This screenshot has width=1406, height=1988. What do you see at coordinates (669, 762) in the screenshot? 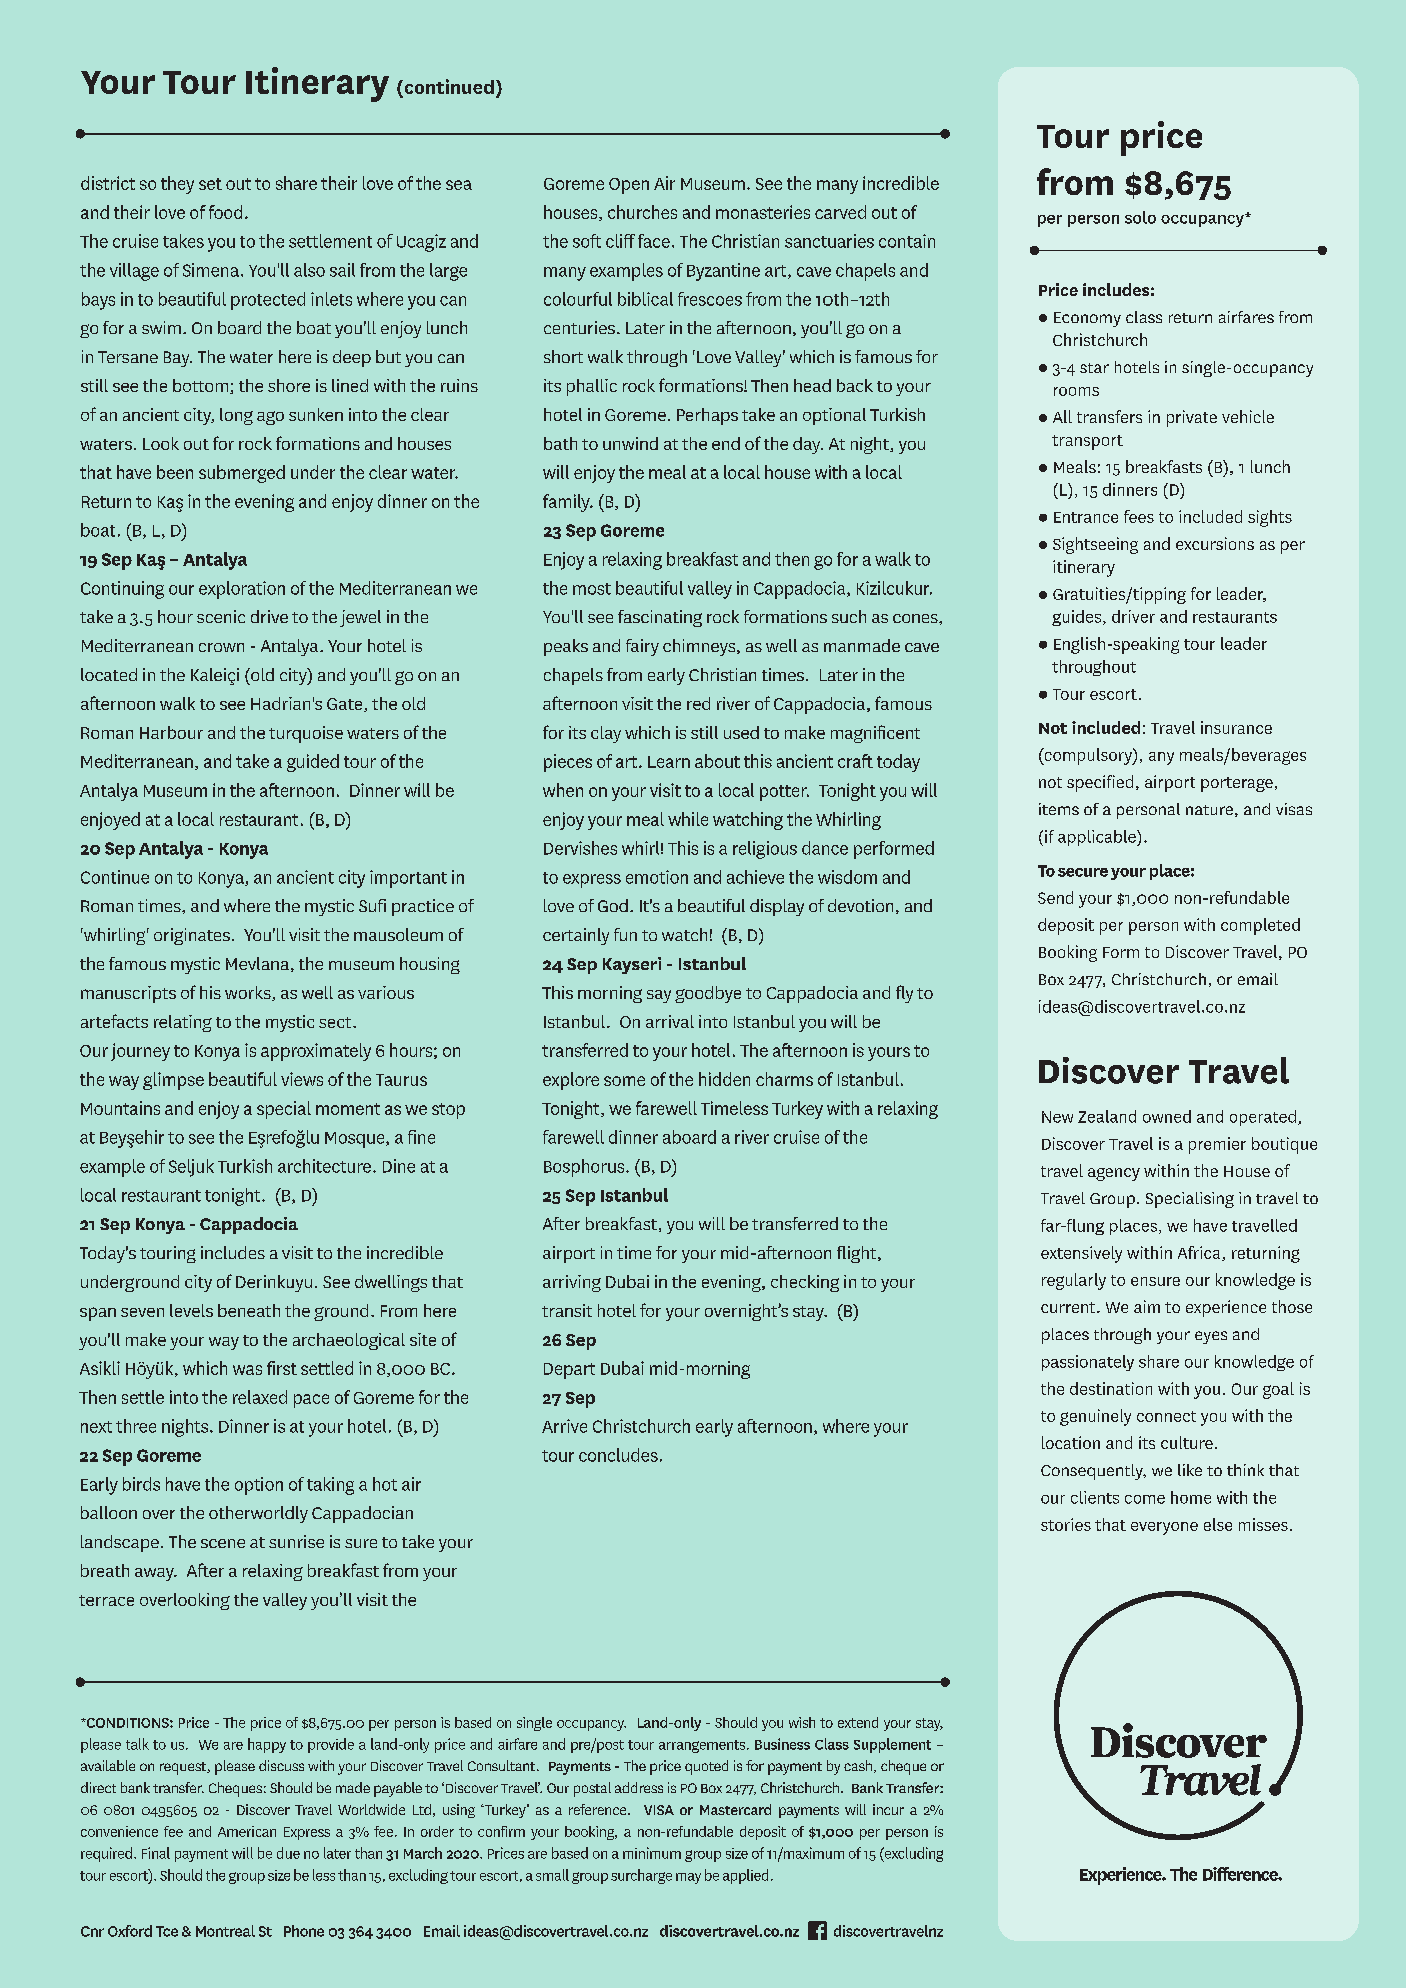
I see `Learn` at bounding box center [669, 762].
